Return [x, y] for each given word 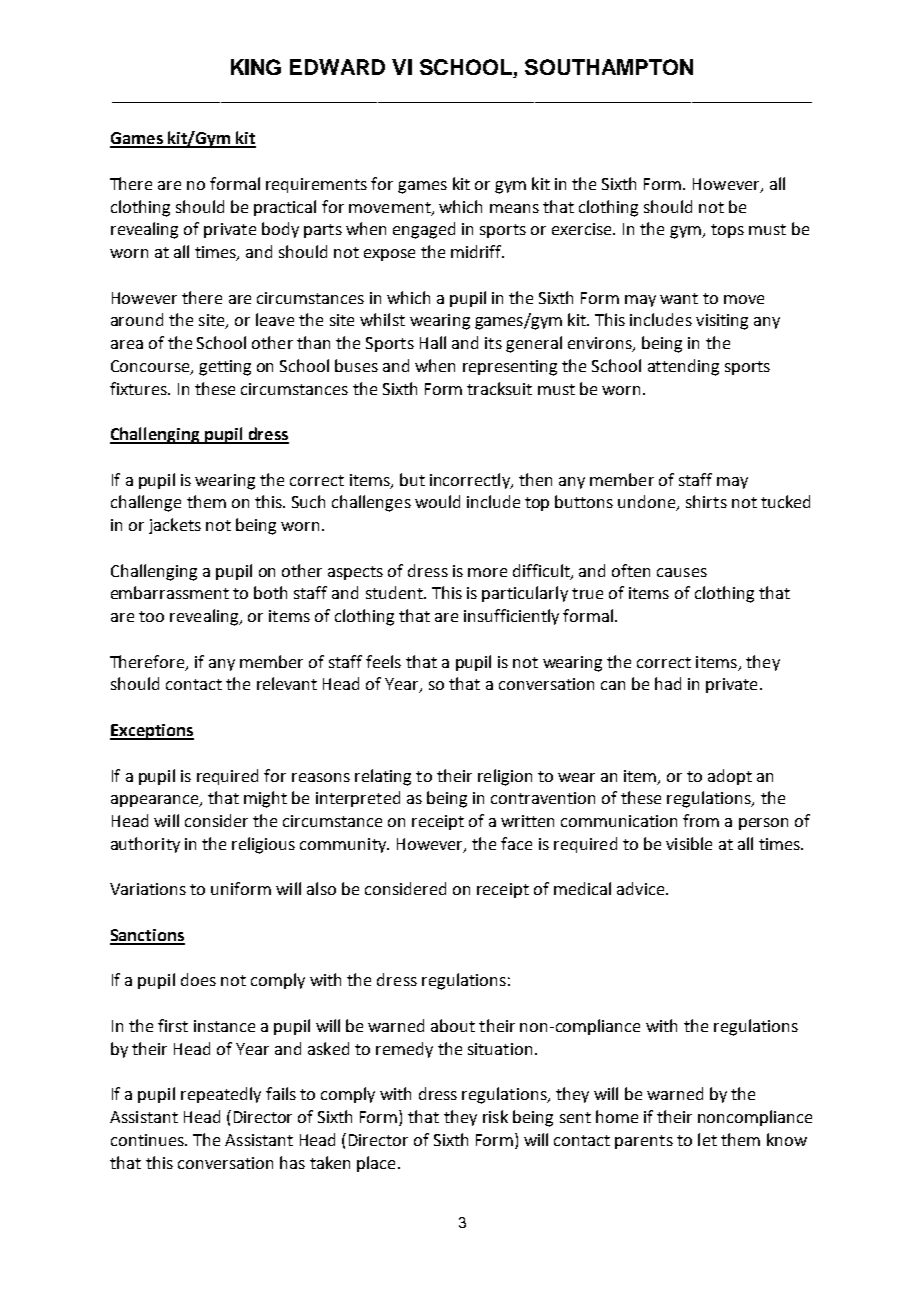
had [668, 683]
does [198, 979]
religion [505, 777]
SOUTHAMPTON [609, 67]
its [493, 343]
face [516, 843]
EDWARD [337, 67]
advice [640, 888]
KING [256, 67]
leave [275, 319]
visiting [722, 322]
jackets [175, 526]
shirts [706, 501]
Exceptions [152, 732]
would [437, 501]
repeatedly [221, 1095]
